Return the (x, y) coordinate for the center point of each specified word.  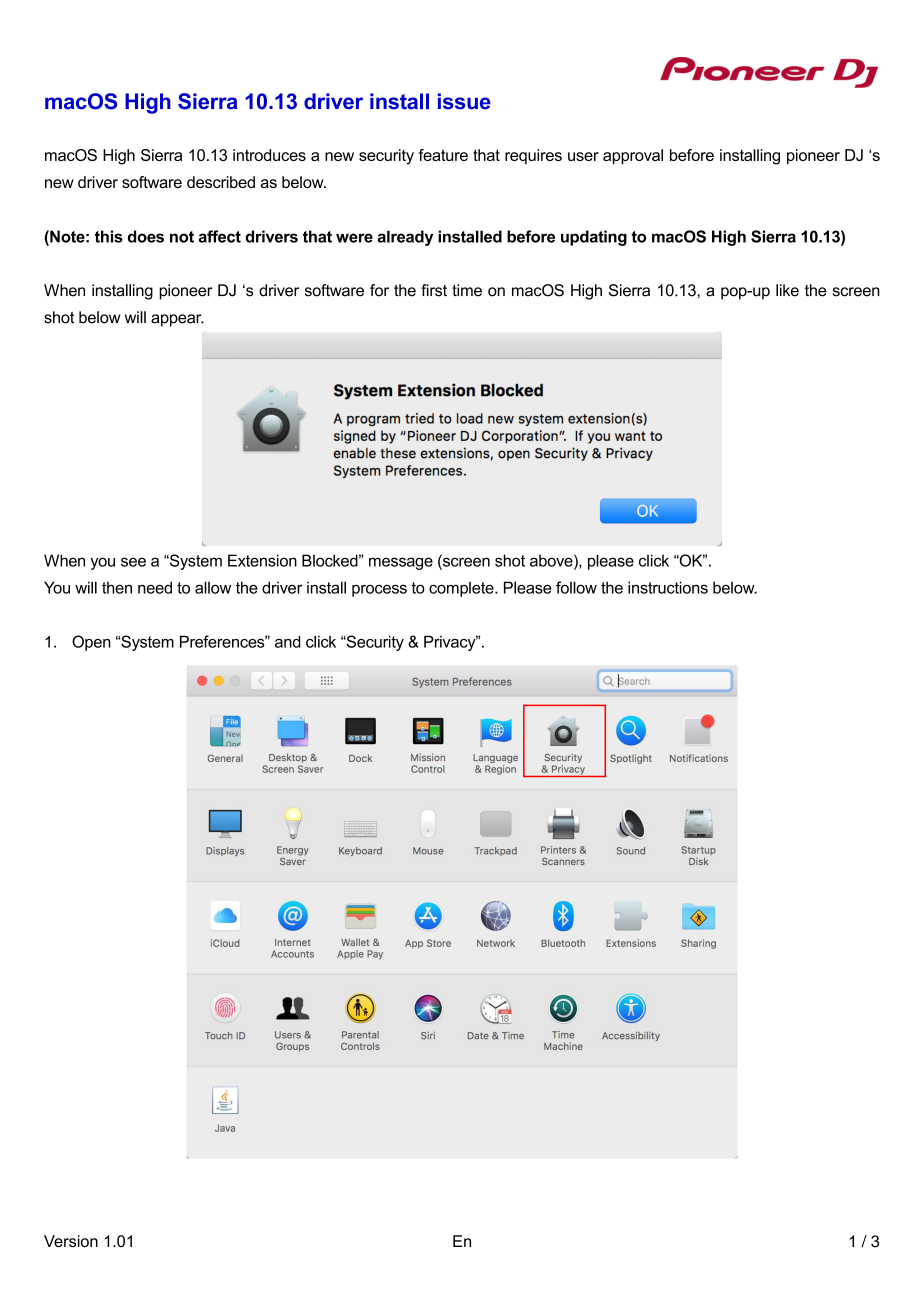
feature (443, 155)
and (288, 641)
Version (71, 1241)
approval (633, 156)
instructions (668, 587)
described (221, 182)
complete (462, 589)
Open (91, 643)
